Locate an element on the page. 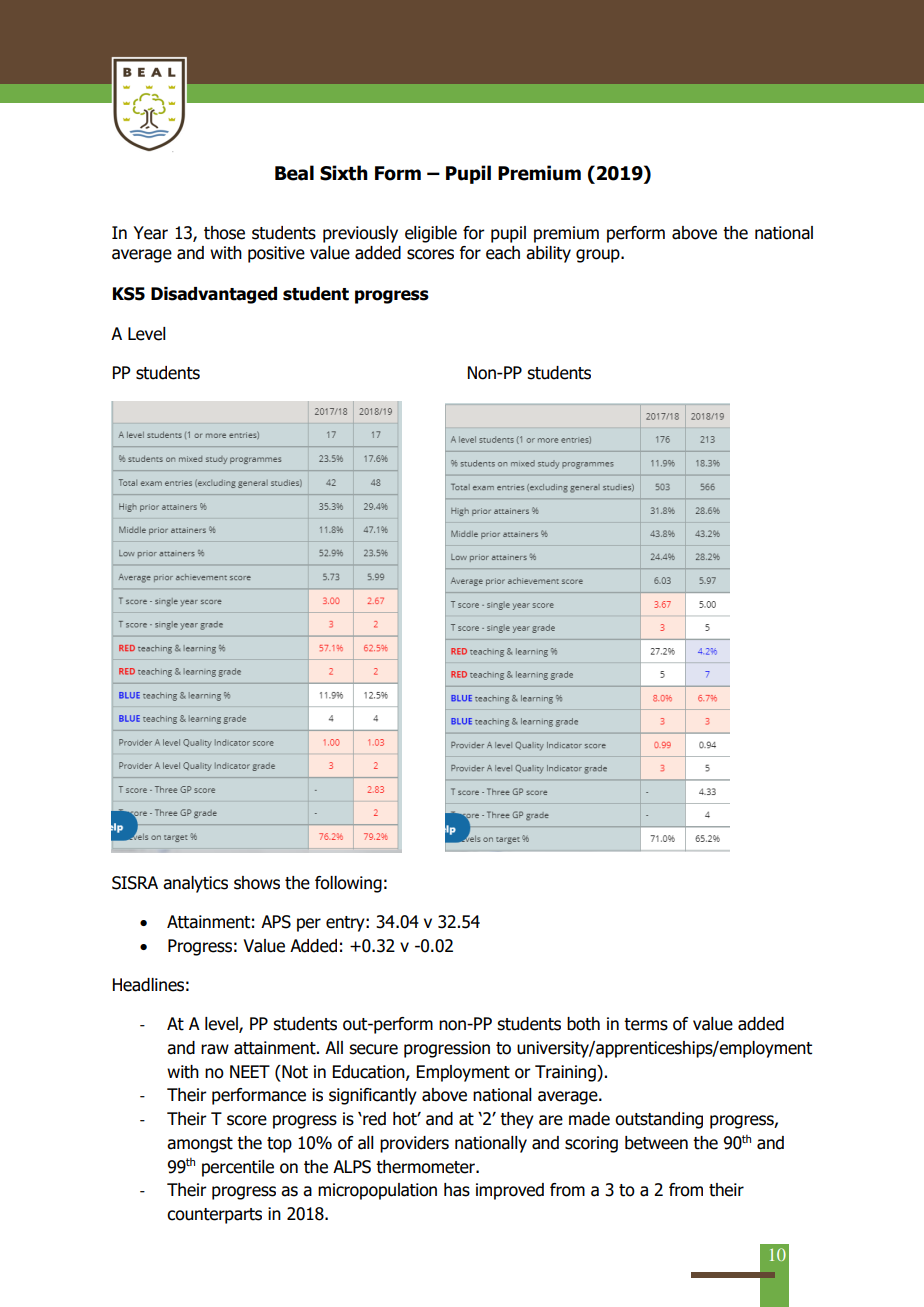 The height and width of the page is (1307, 924). each is located at coordinates (503, 253).
